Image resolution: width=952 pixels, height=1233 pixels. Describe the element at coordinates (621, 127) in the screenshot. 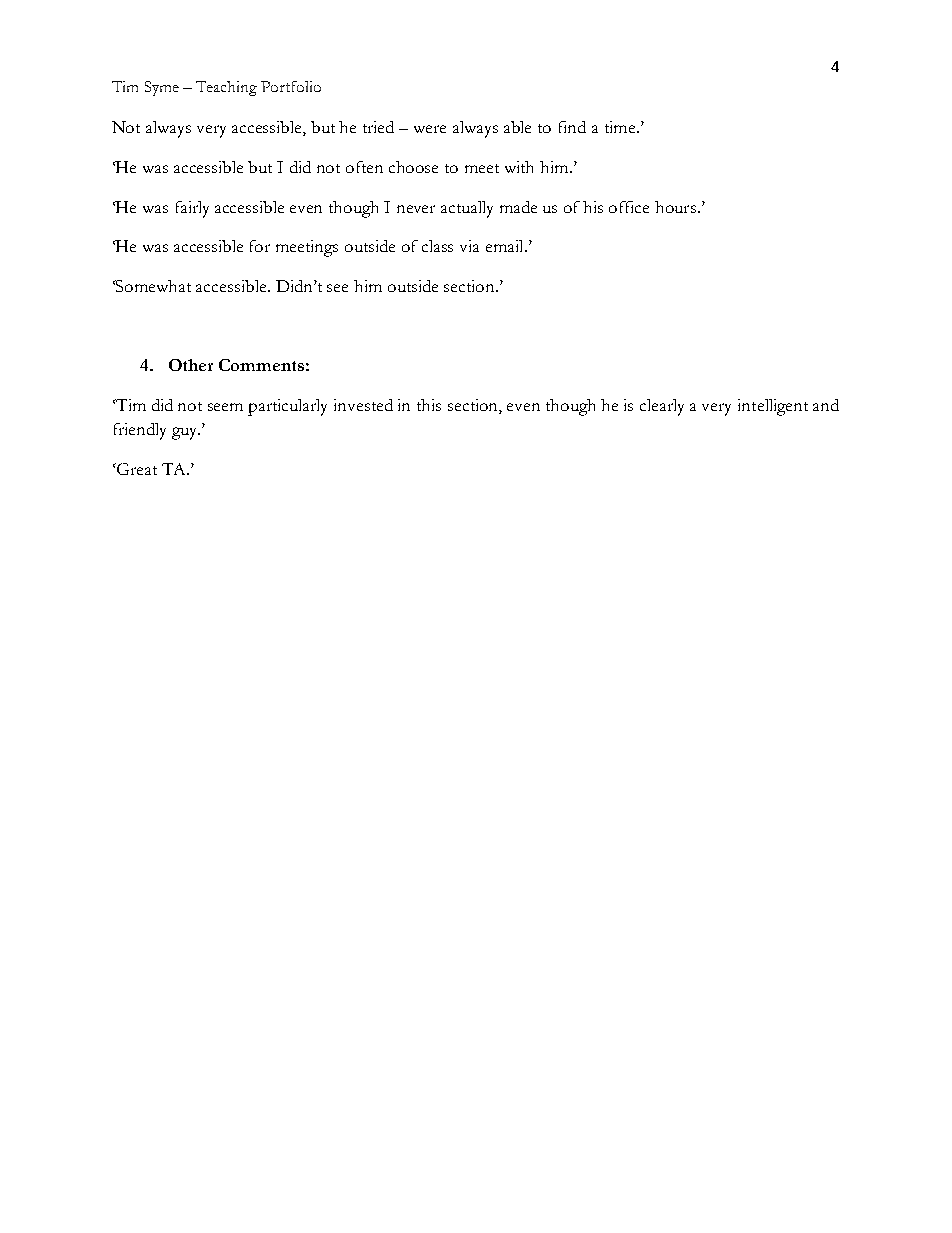

I see `time` at that location.
